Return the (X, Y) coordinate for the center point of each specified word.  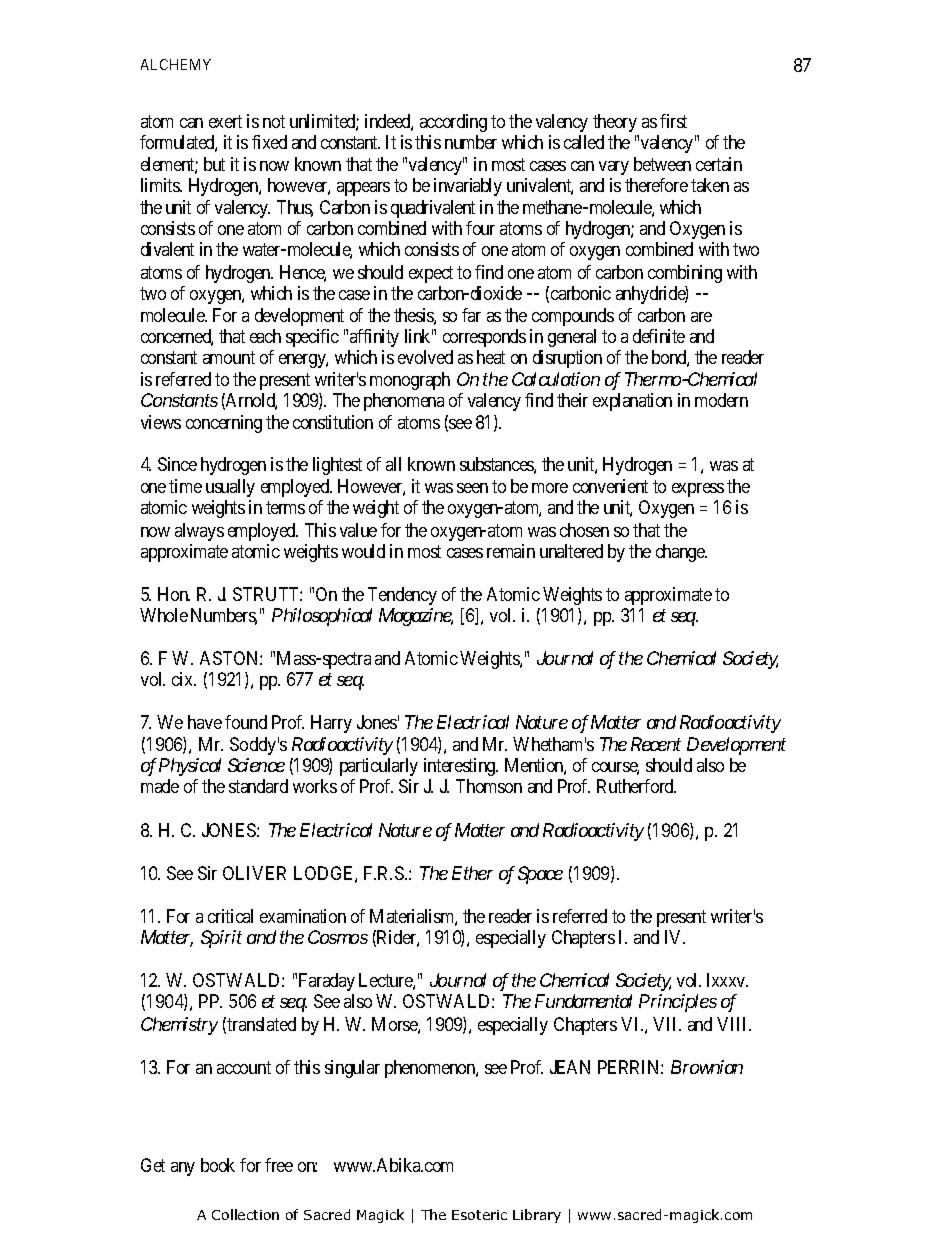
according (453, 123)
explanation (632, 402)
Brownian (707, 1067)
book (218, 1165)
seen (472, 488)
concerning (224, 424)
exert (225, 121)
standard (258, 786)
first (673, 121)
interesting (461, 767)
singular (352, 1069)
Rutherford (636, 786)
